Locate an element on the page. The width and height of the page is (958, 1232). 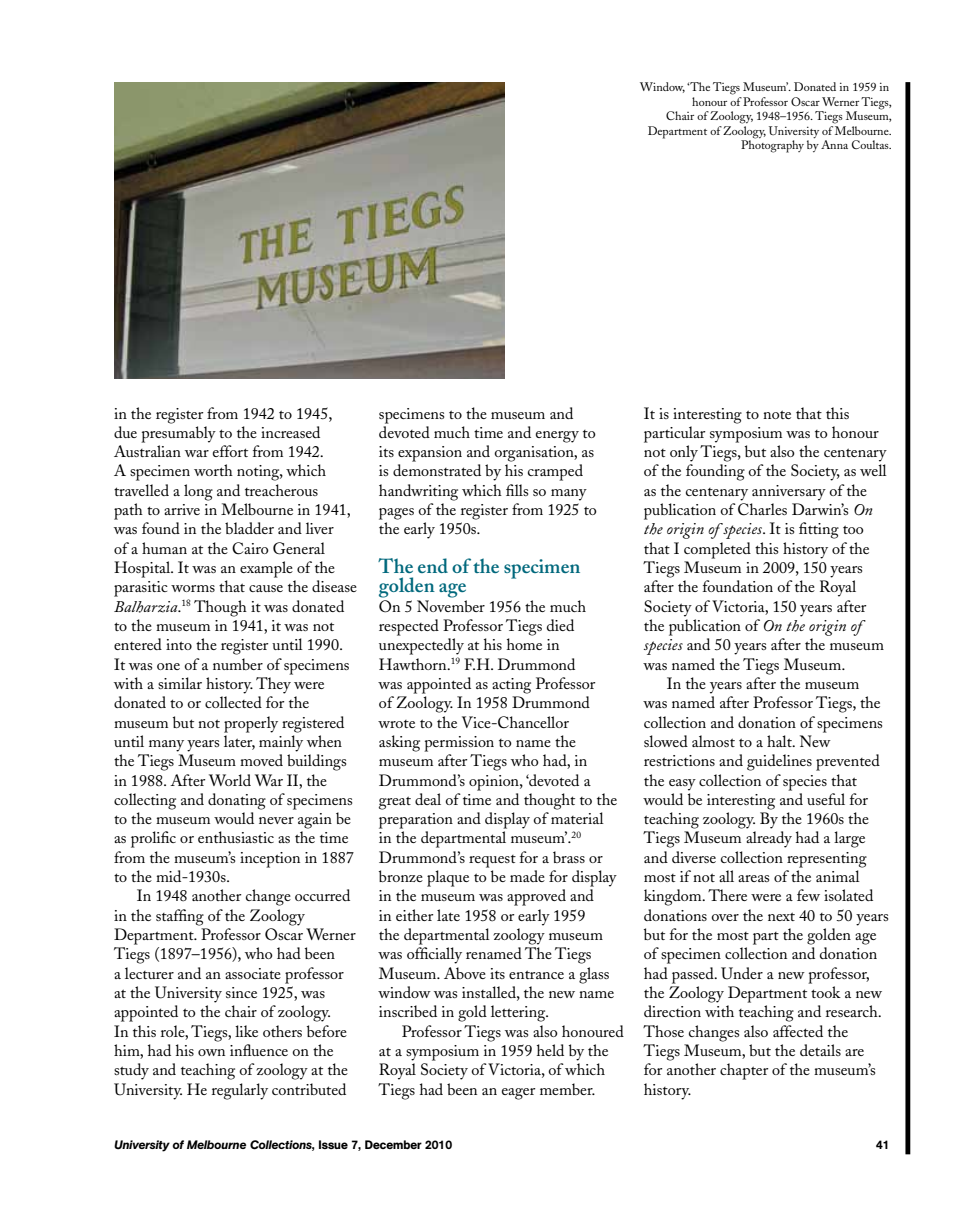
into is located at coordinates (179, 644).
